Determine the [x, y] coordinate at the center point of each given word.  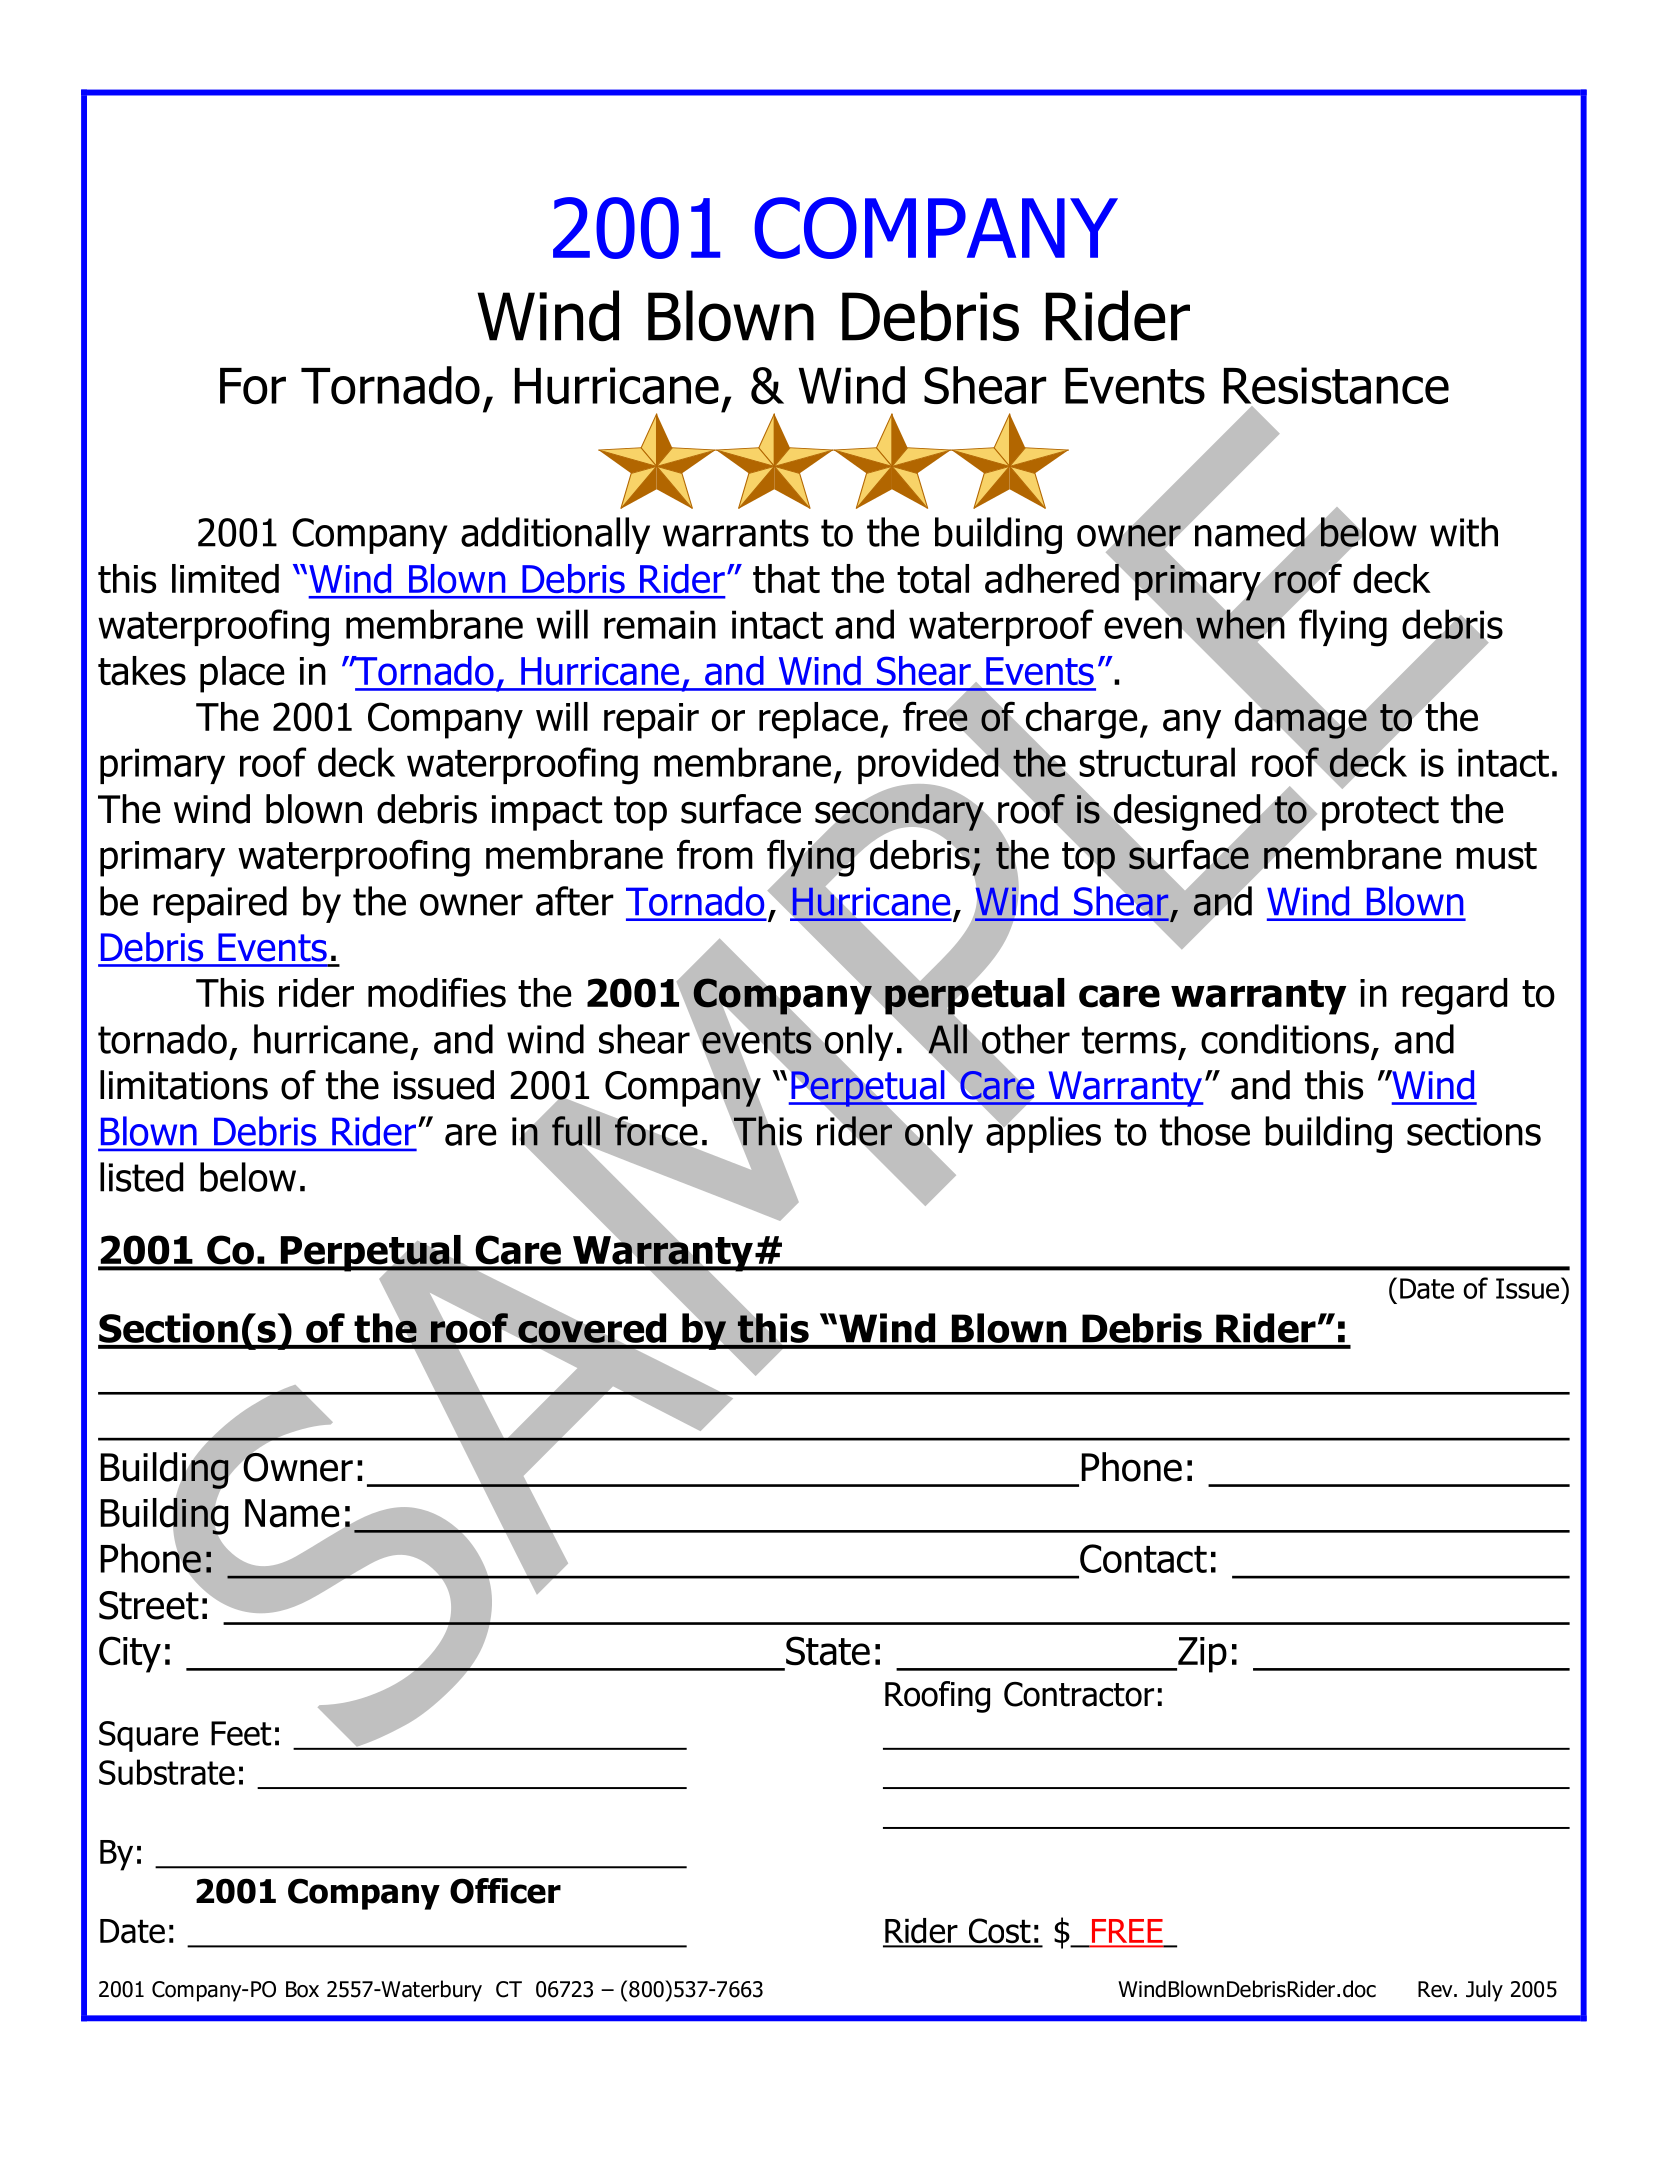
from [715, 854]
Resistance [1336, 387]
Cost [999, 1932]
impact [547, 813]
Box [302, 1989]
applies [1043, 1133]
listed [141, 1177]
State [828, 1651]
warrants [736, 533]
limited [225, 579]
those [1205, 1131]
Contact [1142, 1560]
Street [149, 1605]
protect [1380, 813]
